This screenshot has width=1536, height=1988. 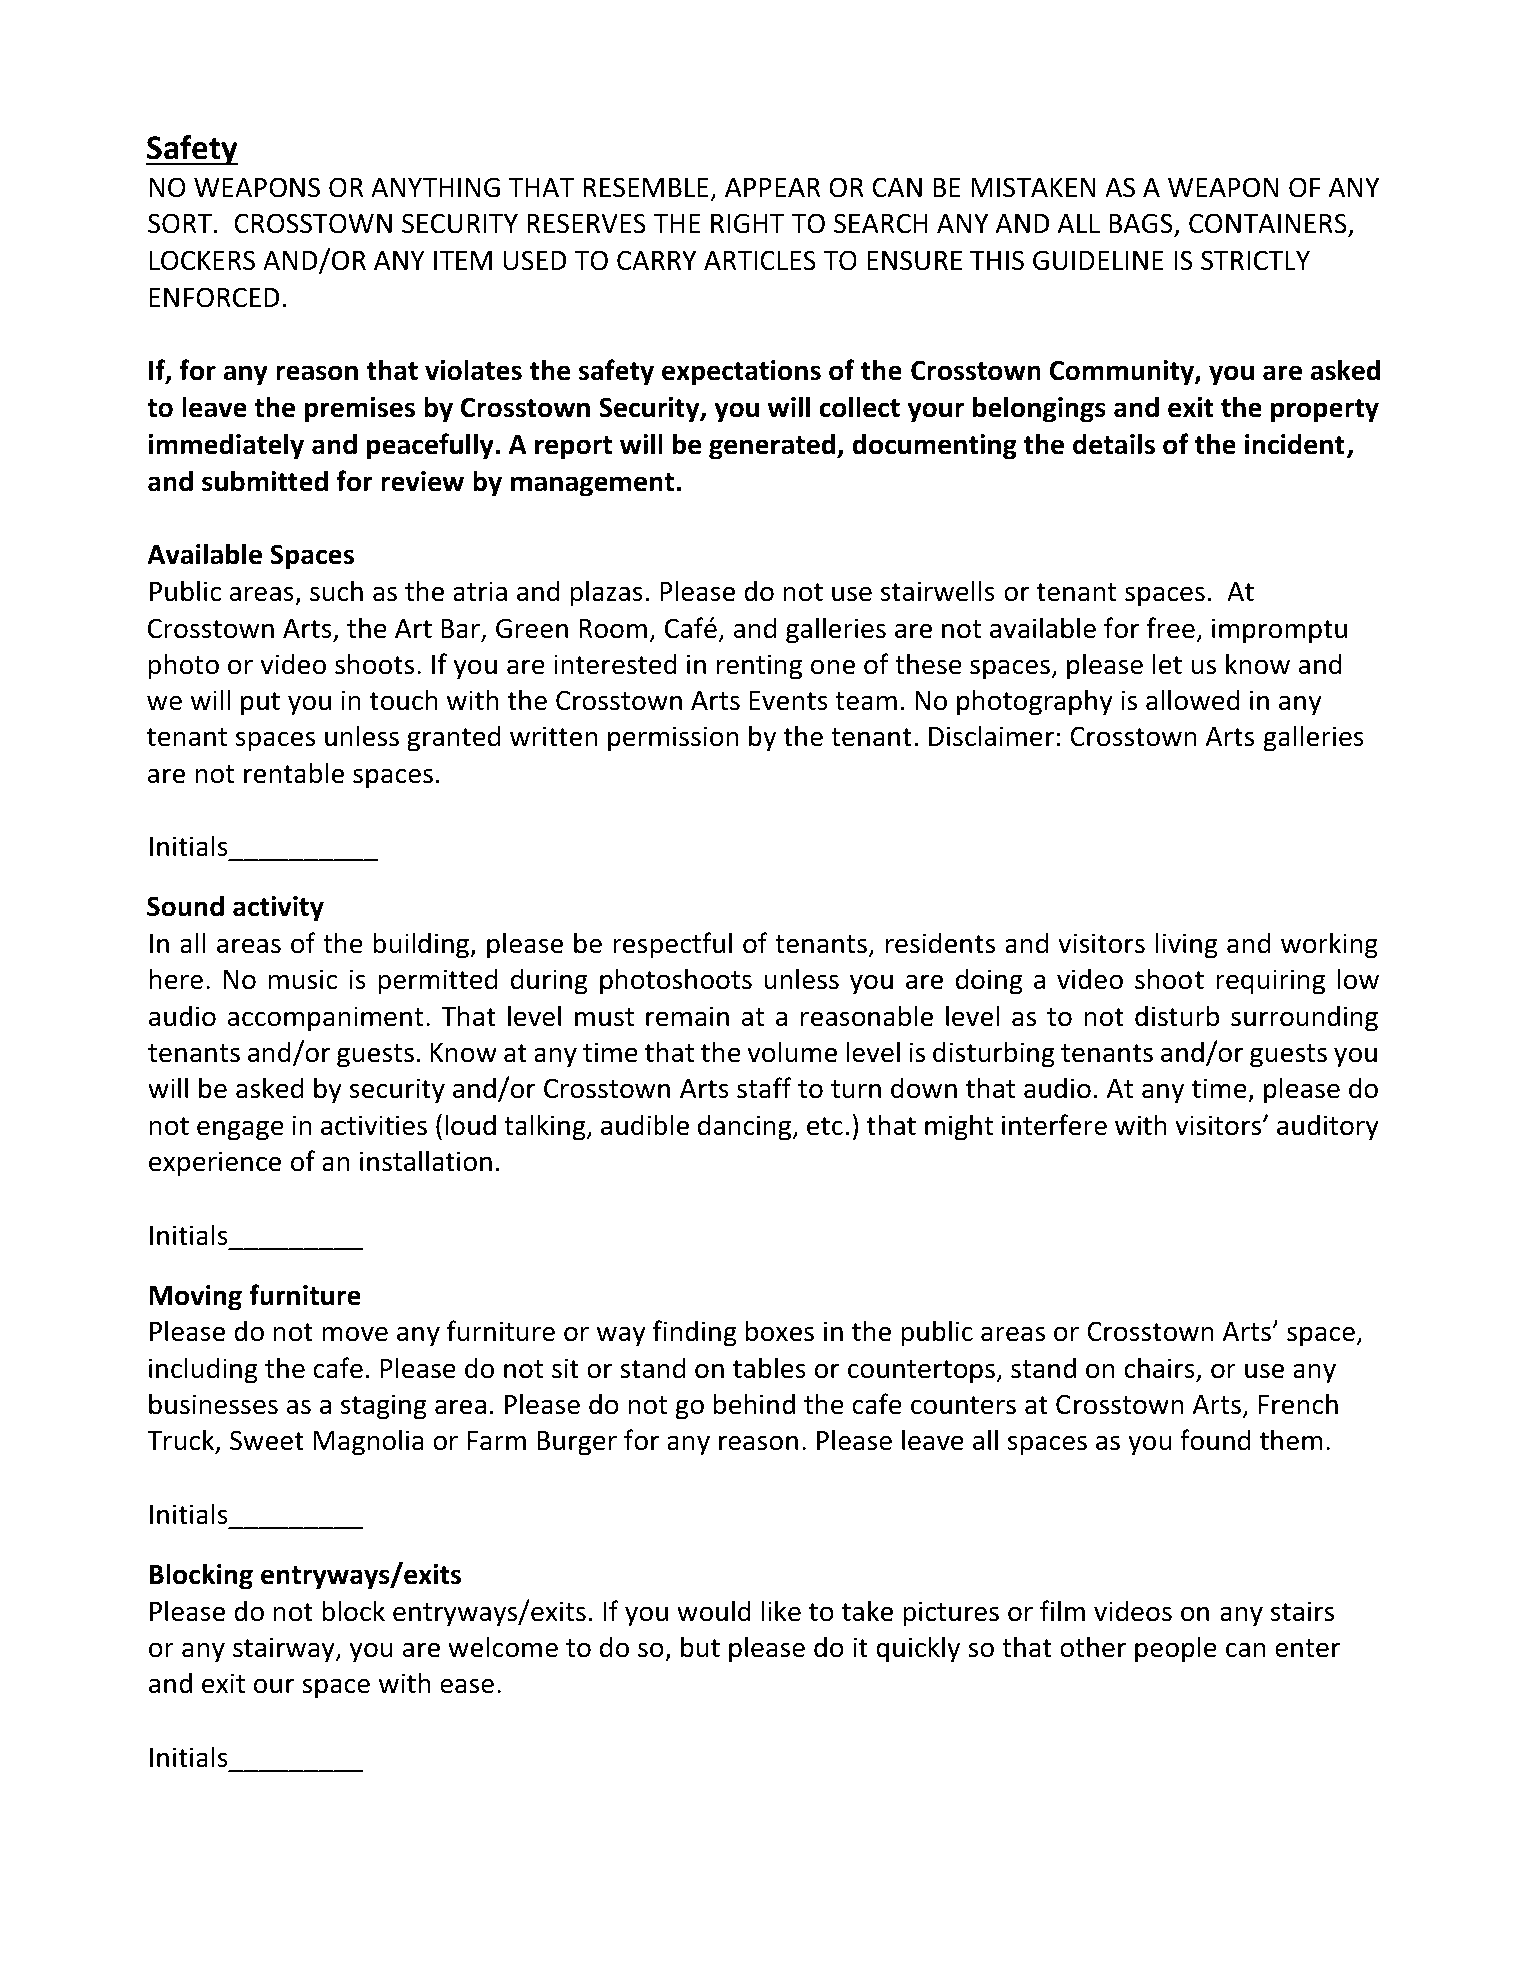 What do you see at coordinates (1193, 700) in the screenshot?
I see `allowed` at bounding box center [1193, 700].
